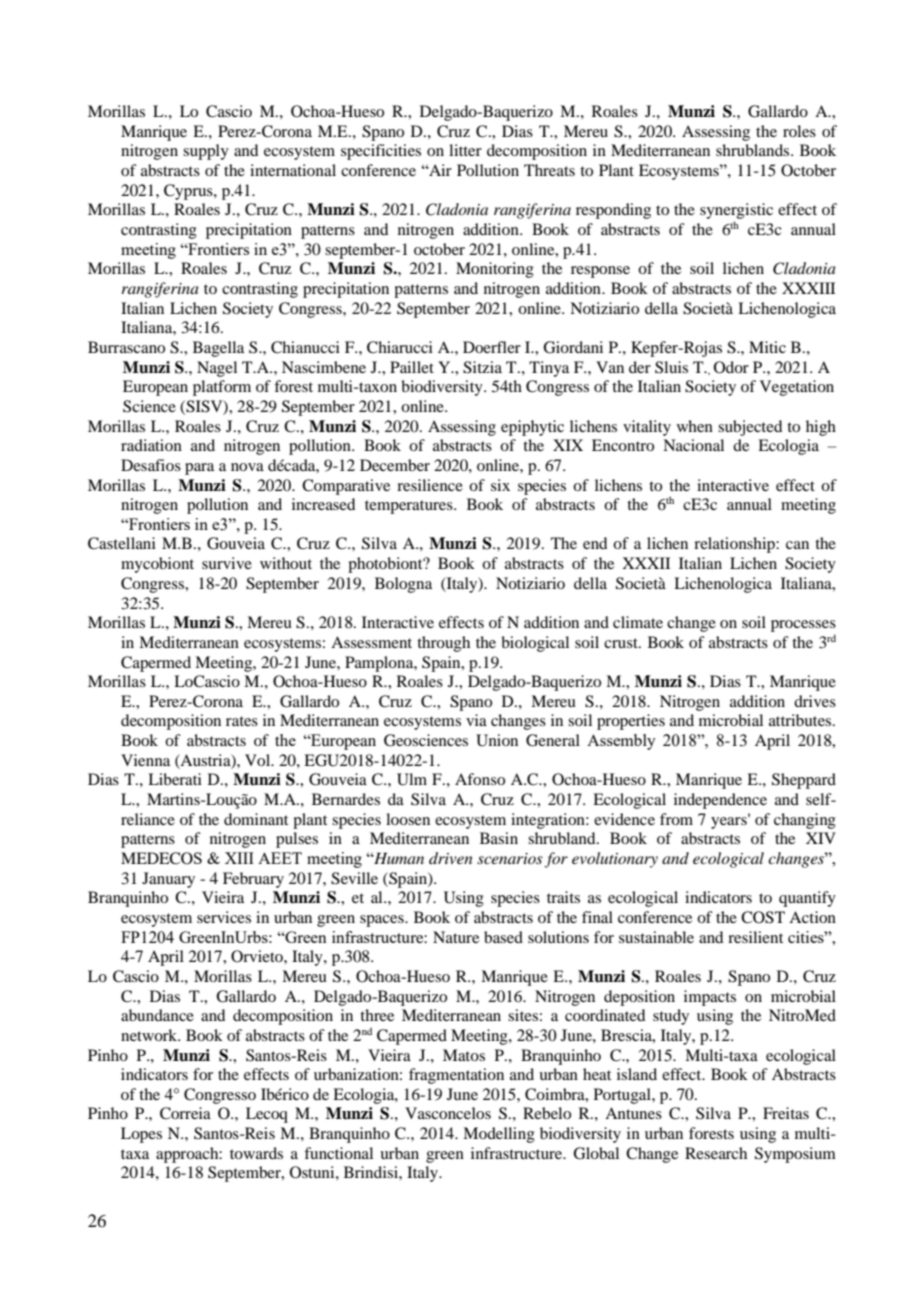 This page has height=1308, width=924. What do you see at coordinates (720, 801) in the page?
I see `independence` at bounding box center [720, 801].
